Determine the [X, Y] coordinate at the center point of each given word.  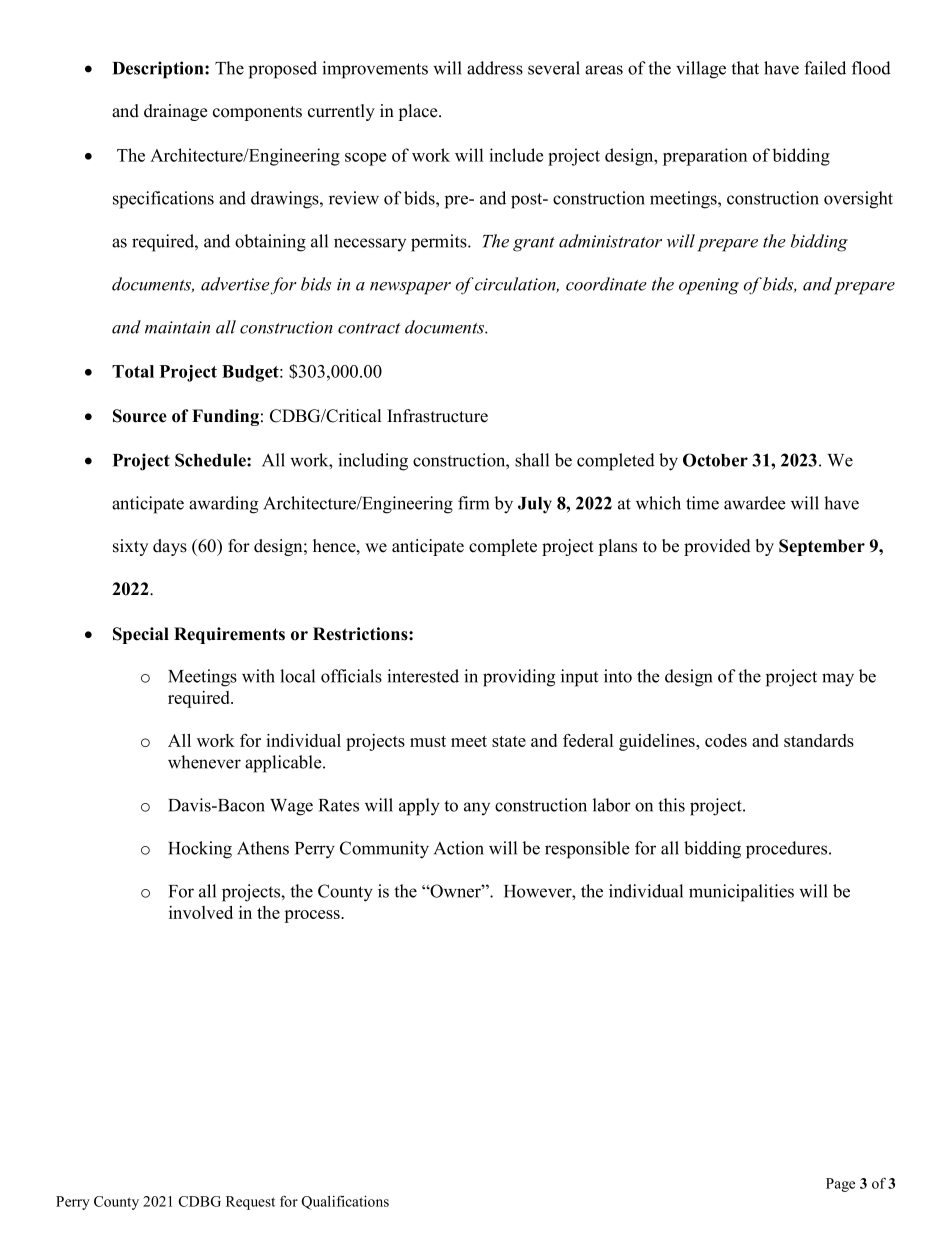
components [257, 113]
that [745, 68]
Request [250, 1203]
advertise [235, 284]
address [495, 68]
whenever [204, 762]
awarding [223, 505]
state [509, 741]
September [822, 547]
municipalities [741, 893]
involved [201, 912]
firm [473, 503]
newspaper [410, 288]
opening [709, 286]
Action [459, 848]
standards [819, 740]
